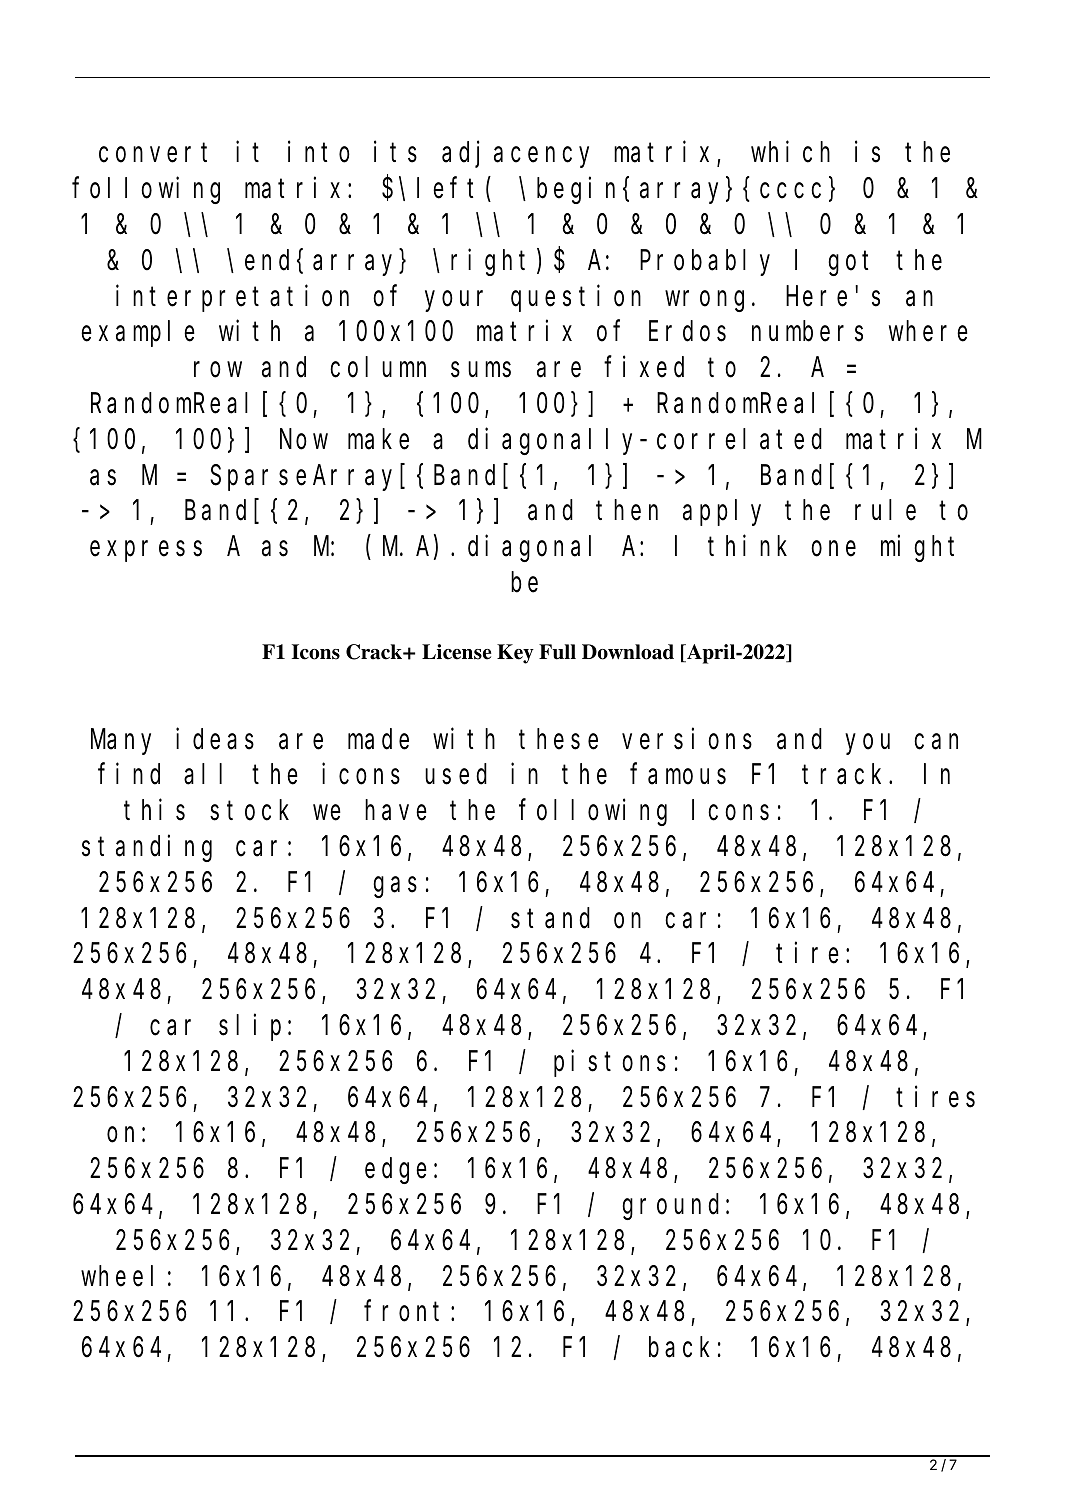 Image resolution: width=1065 pixels, height=1507 pixels. I want to click on pistons, so click(610, 1063).
